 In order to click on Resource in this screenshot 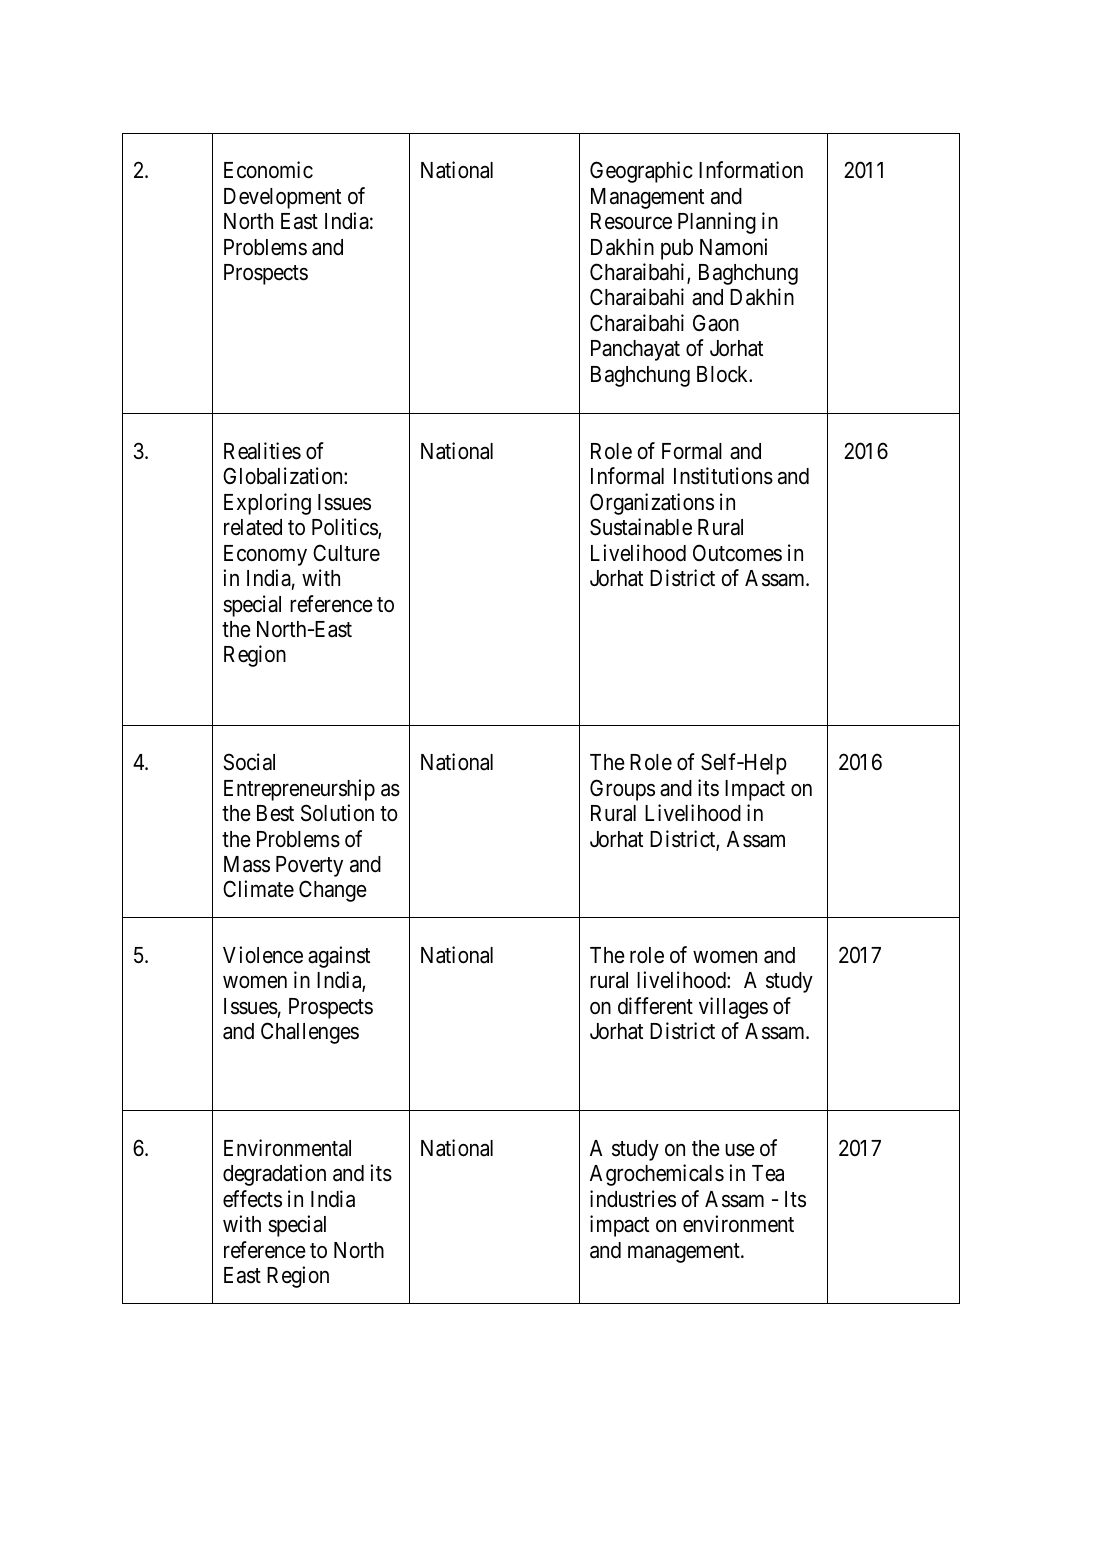, I will do `click(631, 221)`.
